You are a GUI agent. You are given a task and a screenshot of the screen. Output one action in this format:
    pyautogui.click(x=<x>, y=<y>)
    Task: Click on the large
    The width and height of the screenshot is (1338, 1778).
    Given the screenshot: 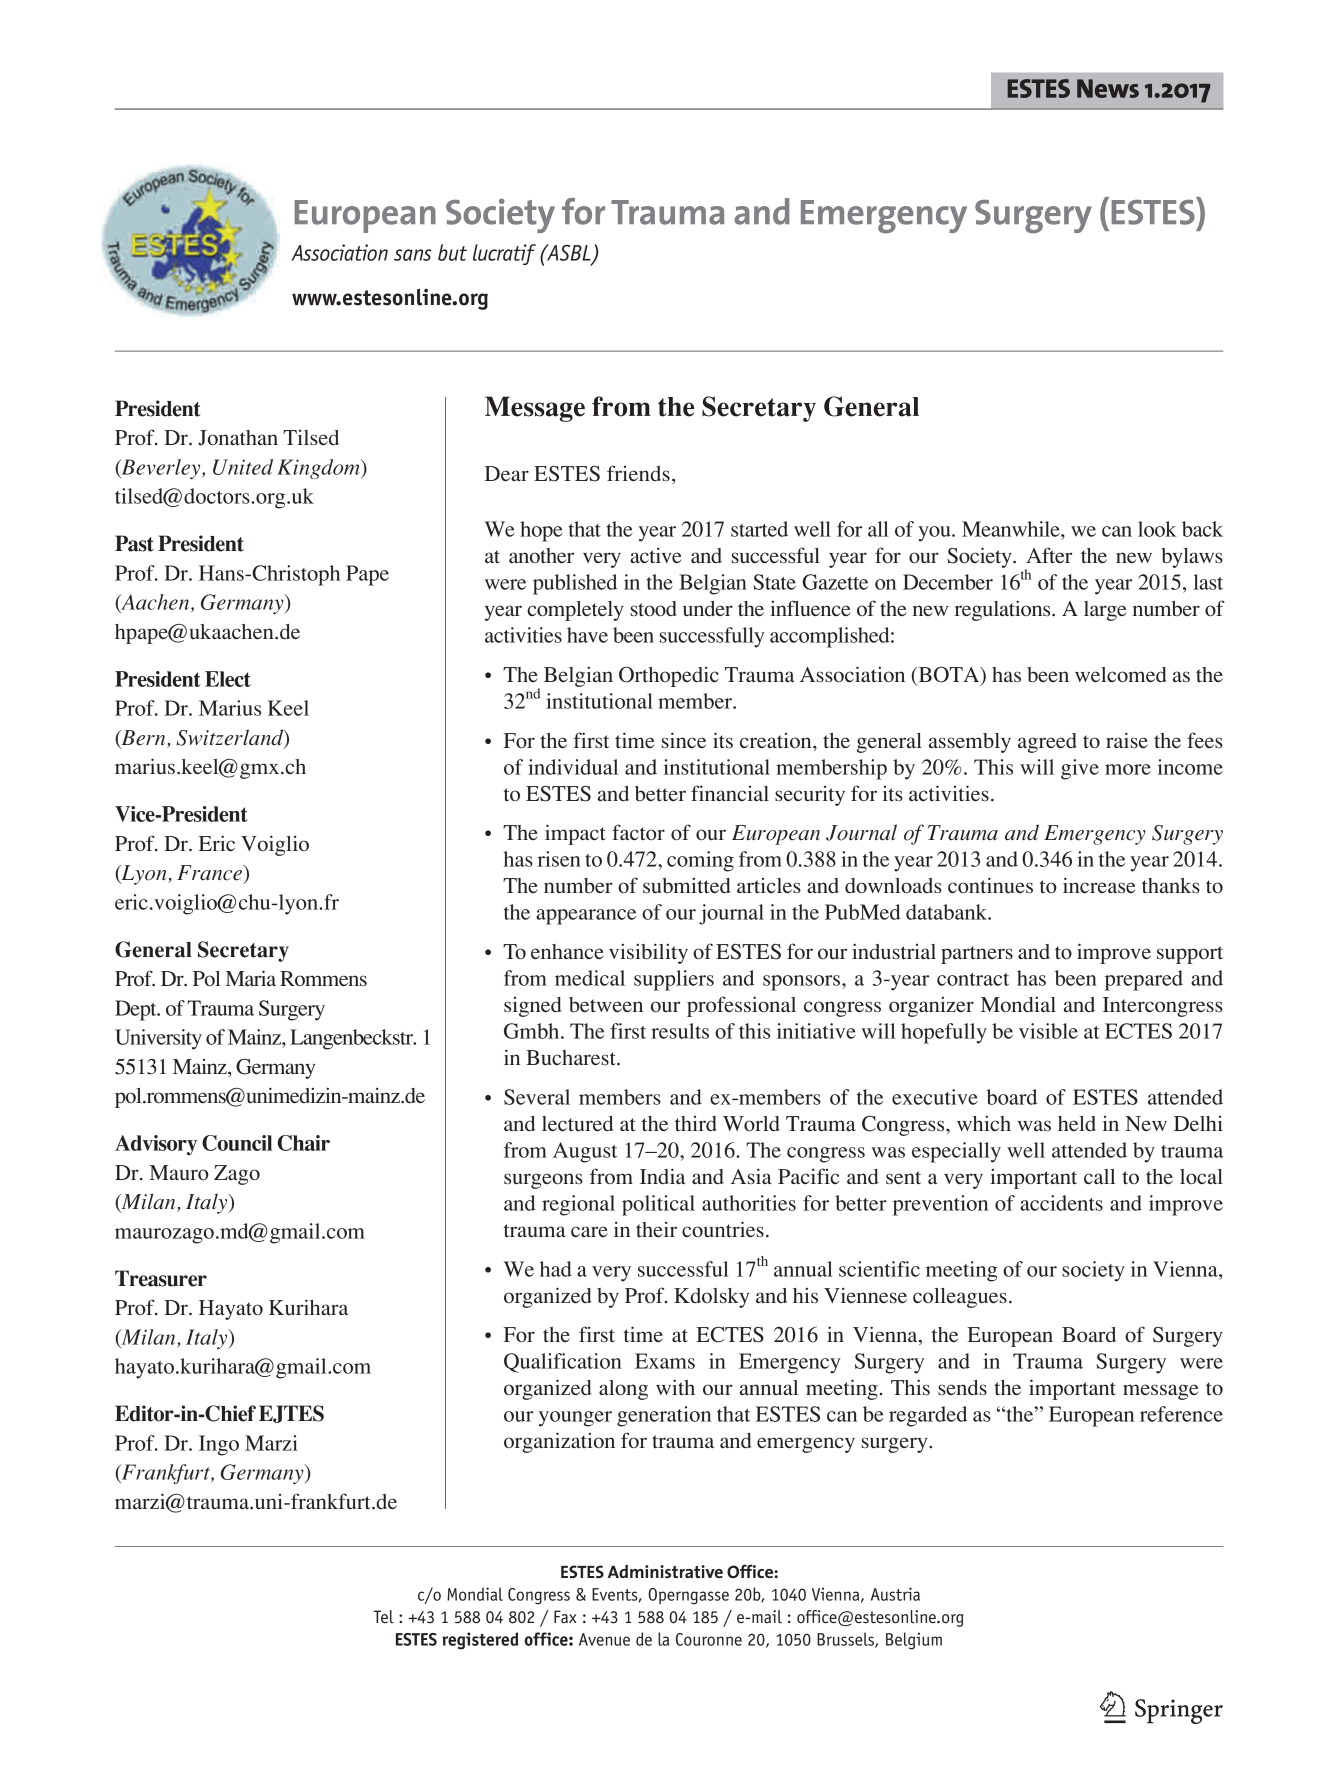 What is the action you would take?
    pyautogui.click(x=1105, y=611)
